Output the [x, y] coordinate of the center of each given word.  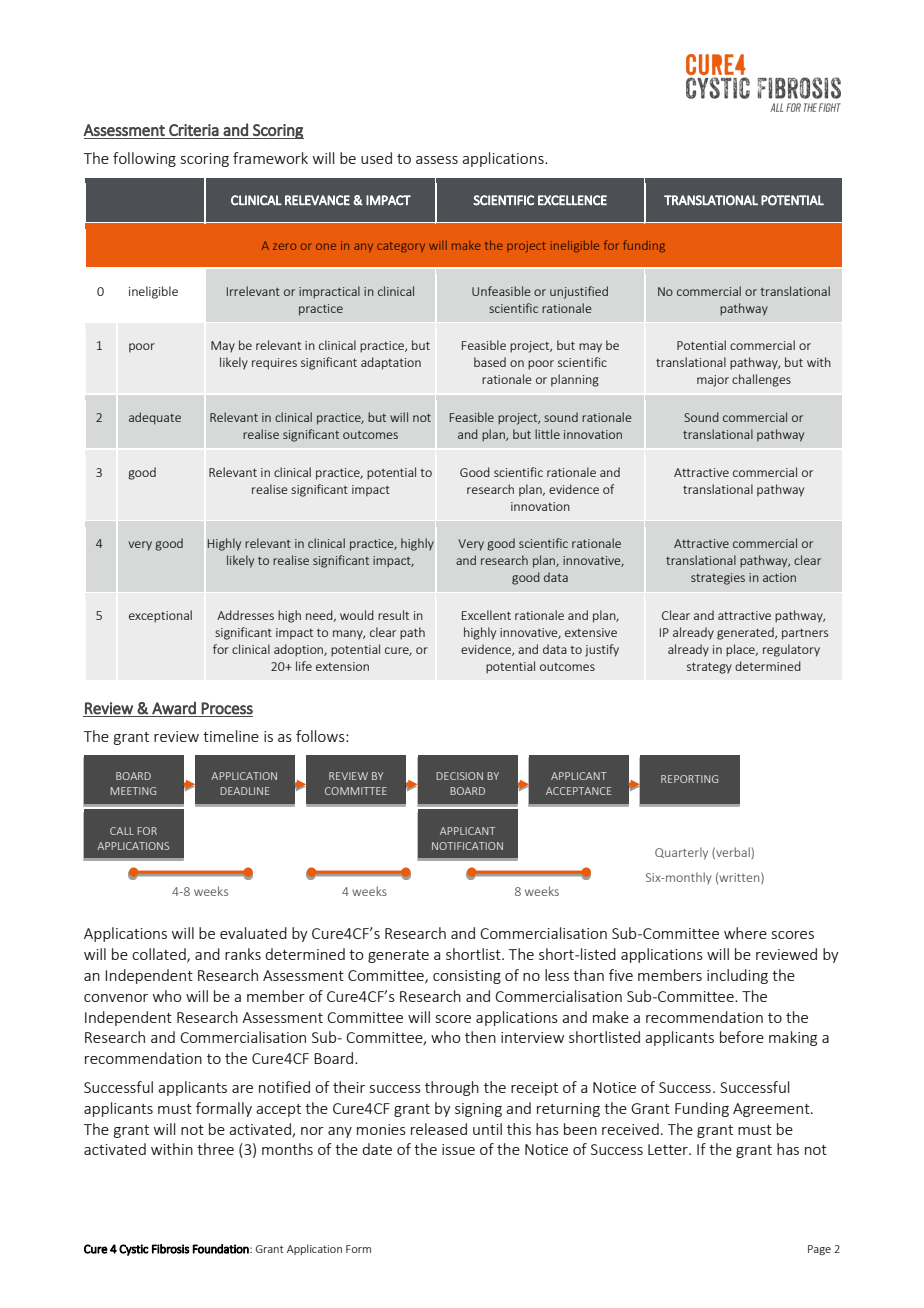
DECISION [460, 776]
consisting [467, 977]
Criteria [194, 130]
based [490, 362]
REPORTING [689, 779]
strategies [718, 579]
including [737, 976]
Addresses [245, 615]
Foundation [222, 1249]
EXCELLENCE [572, 200]
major [713, 381]
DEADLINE [245, 791]
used [376, 158]
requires [274, 364]
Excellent [486, 615]
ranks [243, 954]
